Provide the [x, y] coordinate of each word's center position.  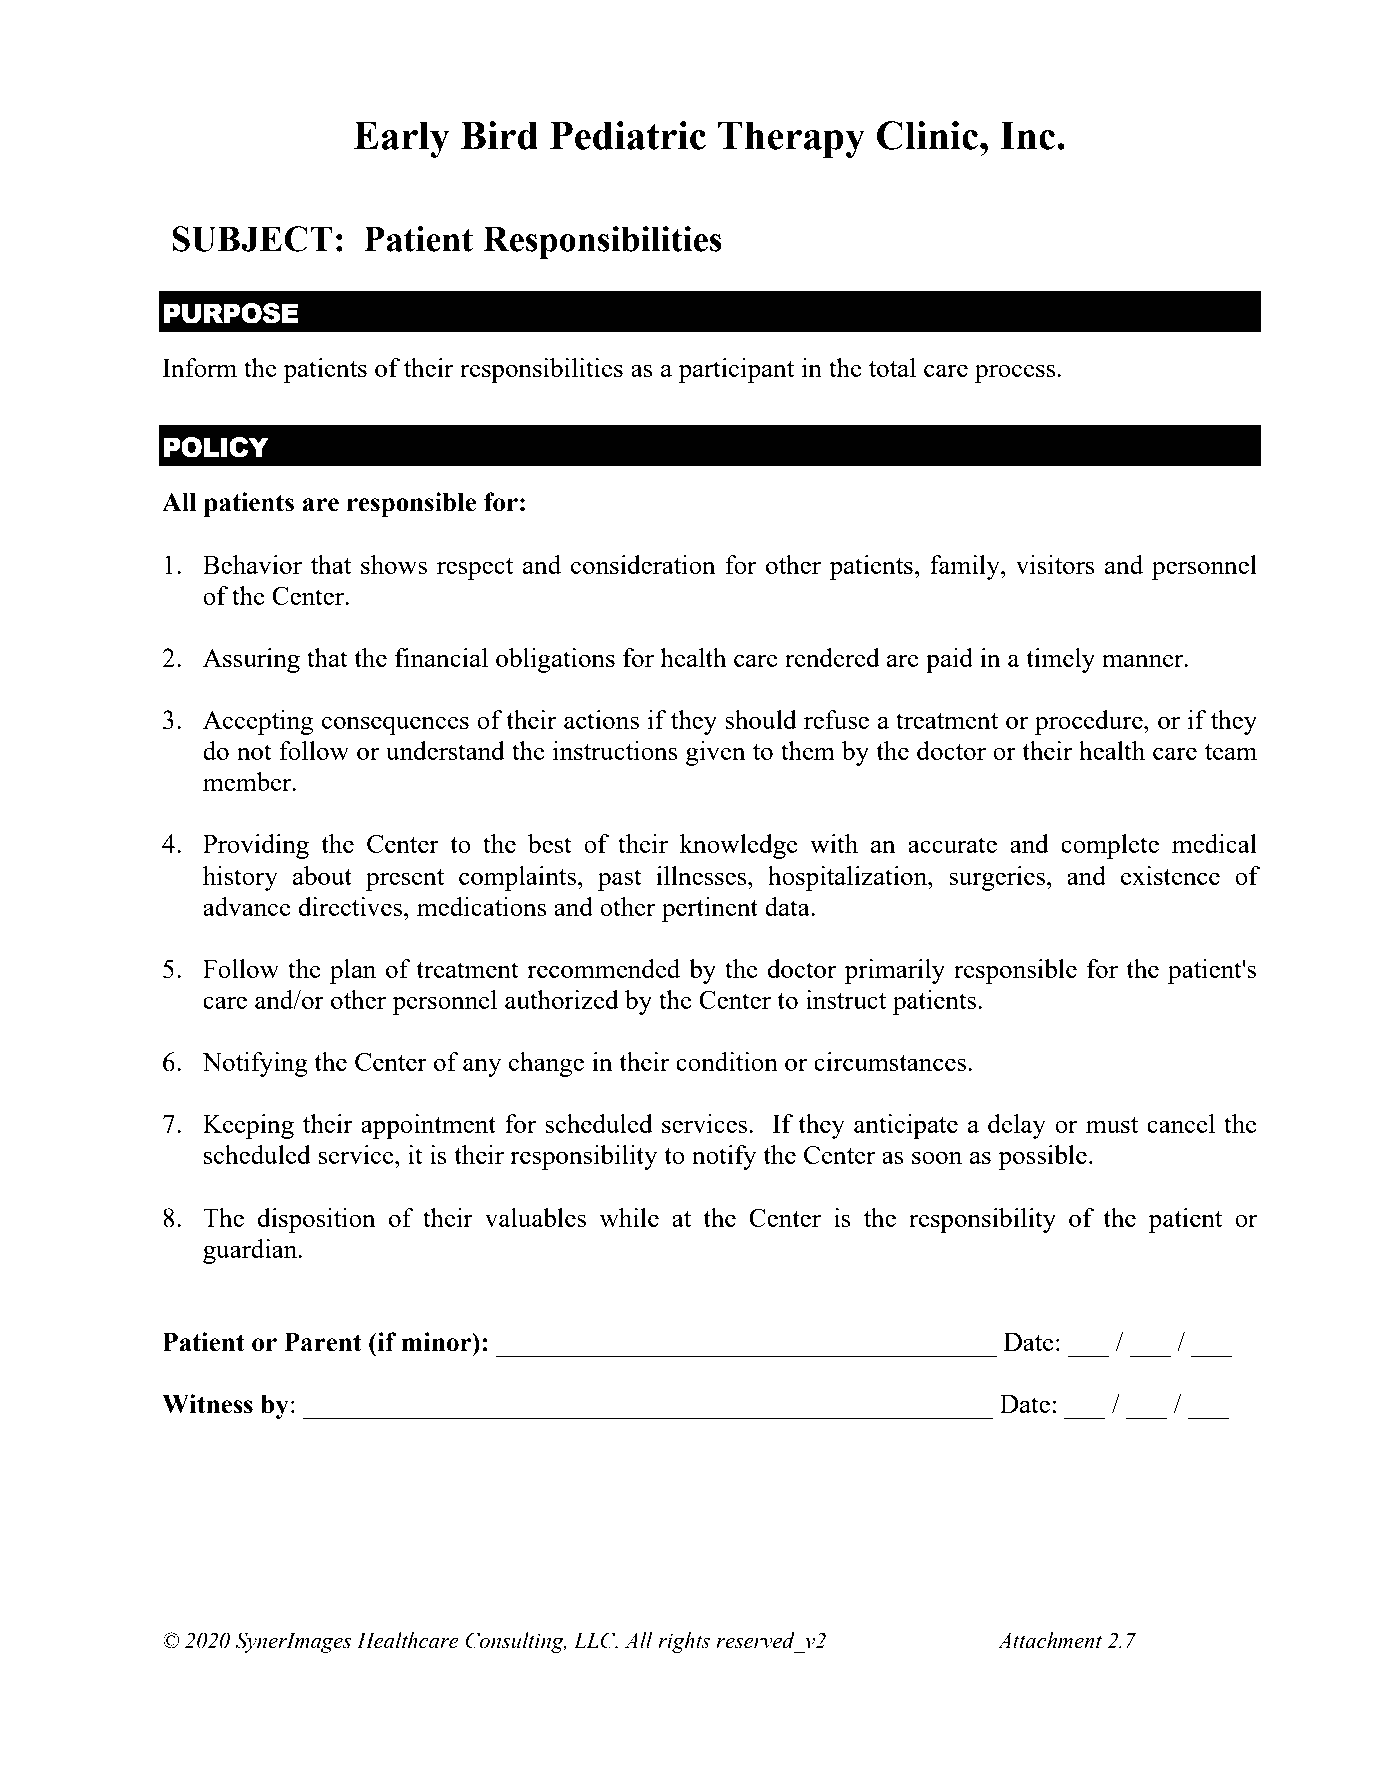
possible [1042, 1157]
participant [736, 370]
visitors [1055, 564]
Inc [1029, 135]
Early [402, 139]
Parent [323, 1342]
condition [727, 1061]
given [716, 753]
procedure [1090, 722]
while [629, 1217]
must [1112, 1125]
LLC [596, 1640]
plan [353, 971]
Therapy [791, 139]
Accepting [258, 722]
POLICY [216, 447]
